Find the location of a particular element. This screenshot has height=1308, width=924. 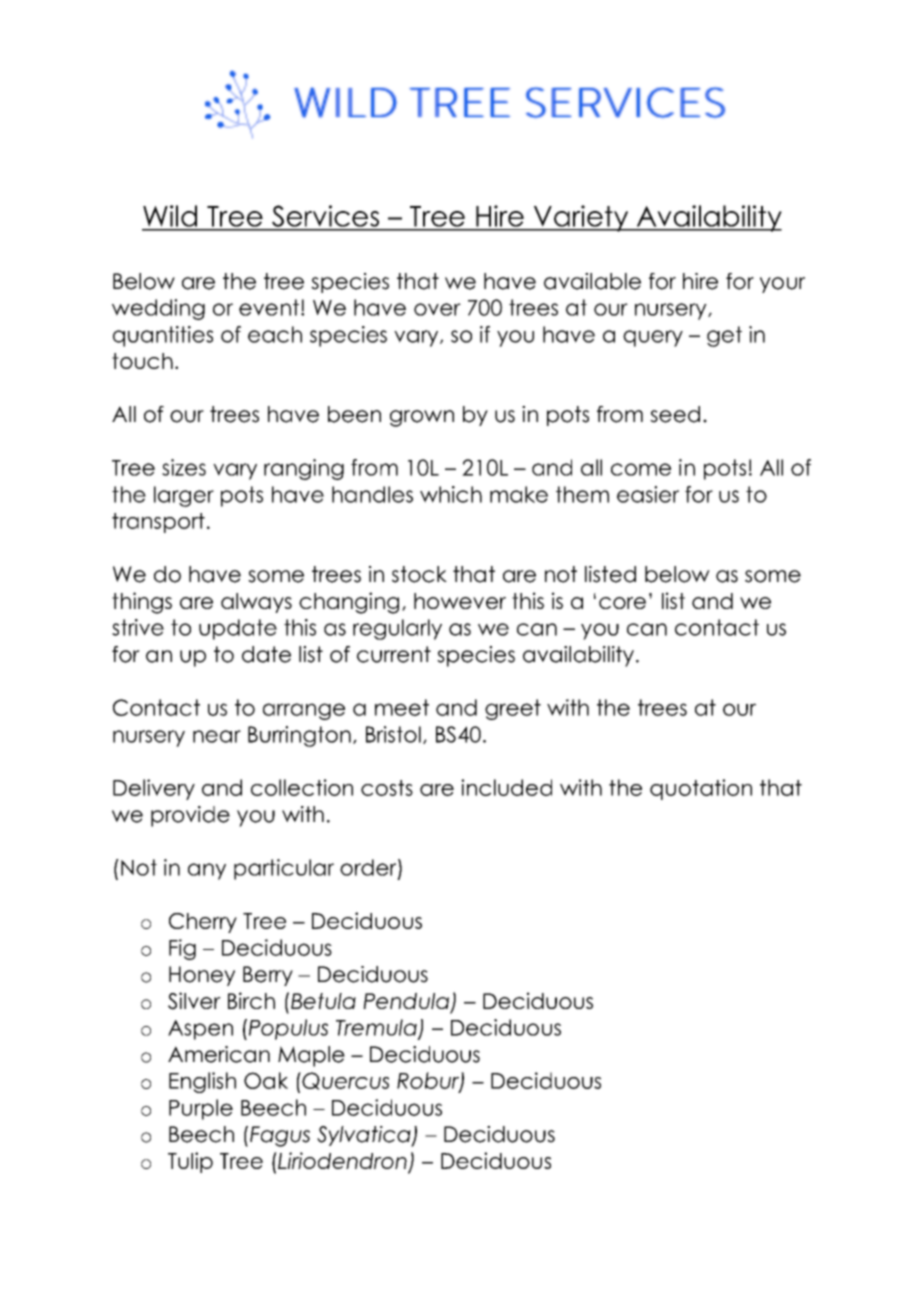

event is located at coordinates (269, 307).
